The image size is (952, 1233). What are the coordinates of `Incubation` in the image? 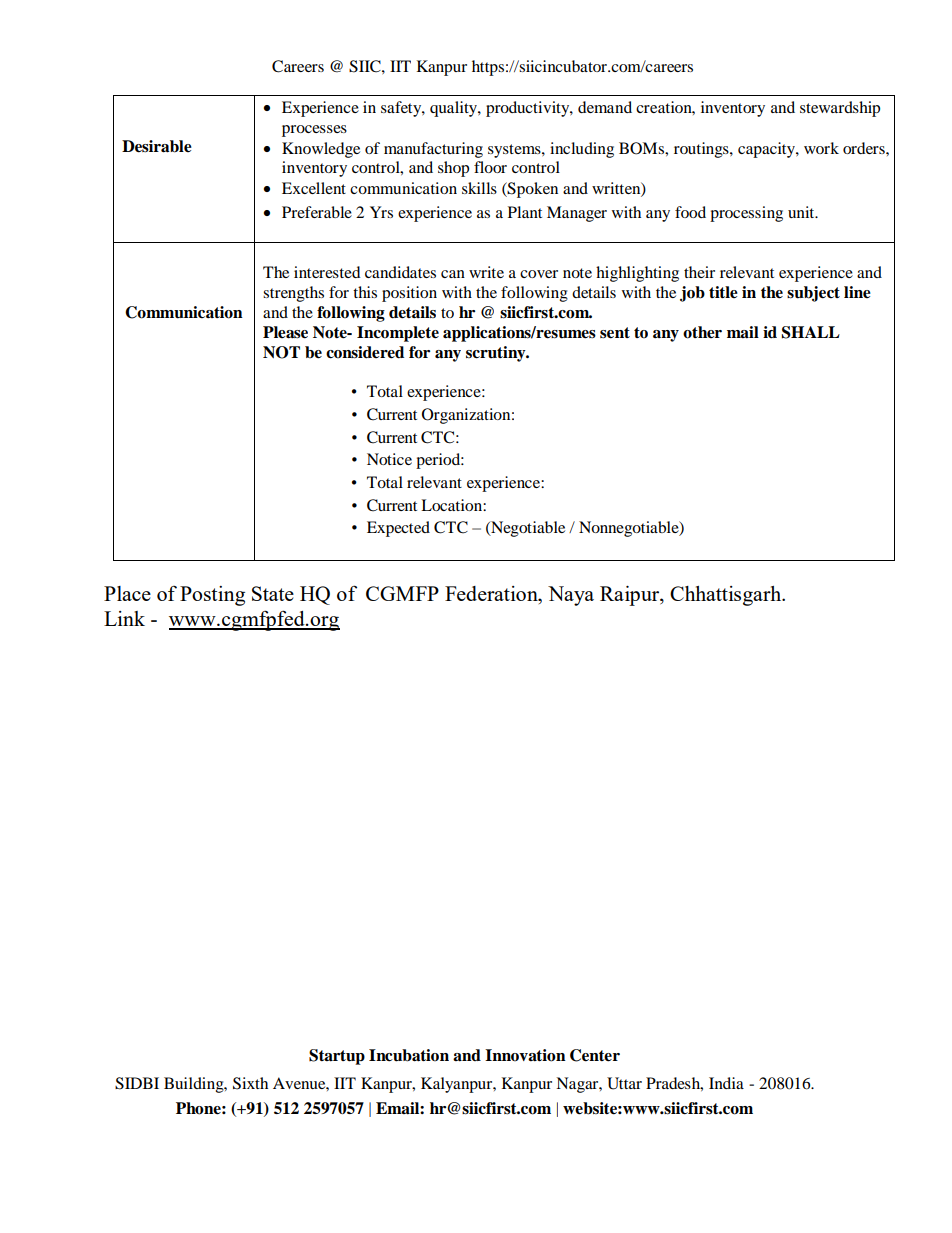 It's located at (409, 1055).
